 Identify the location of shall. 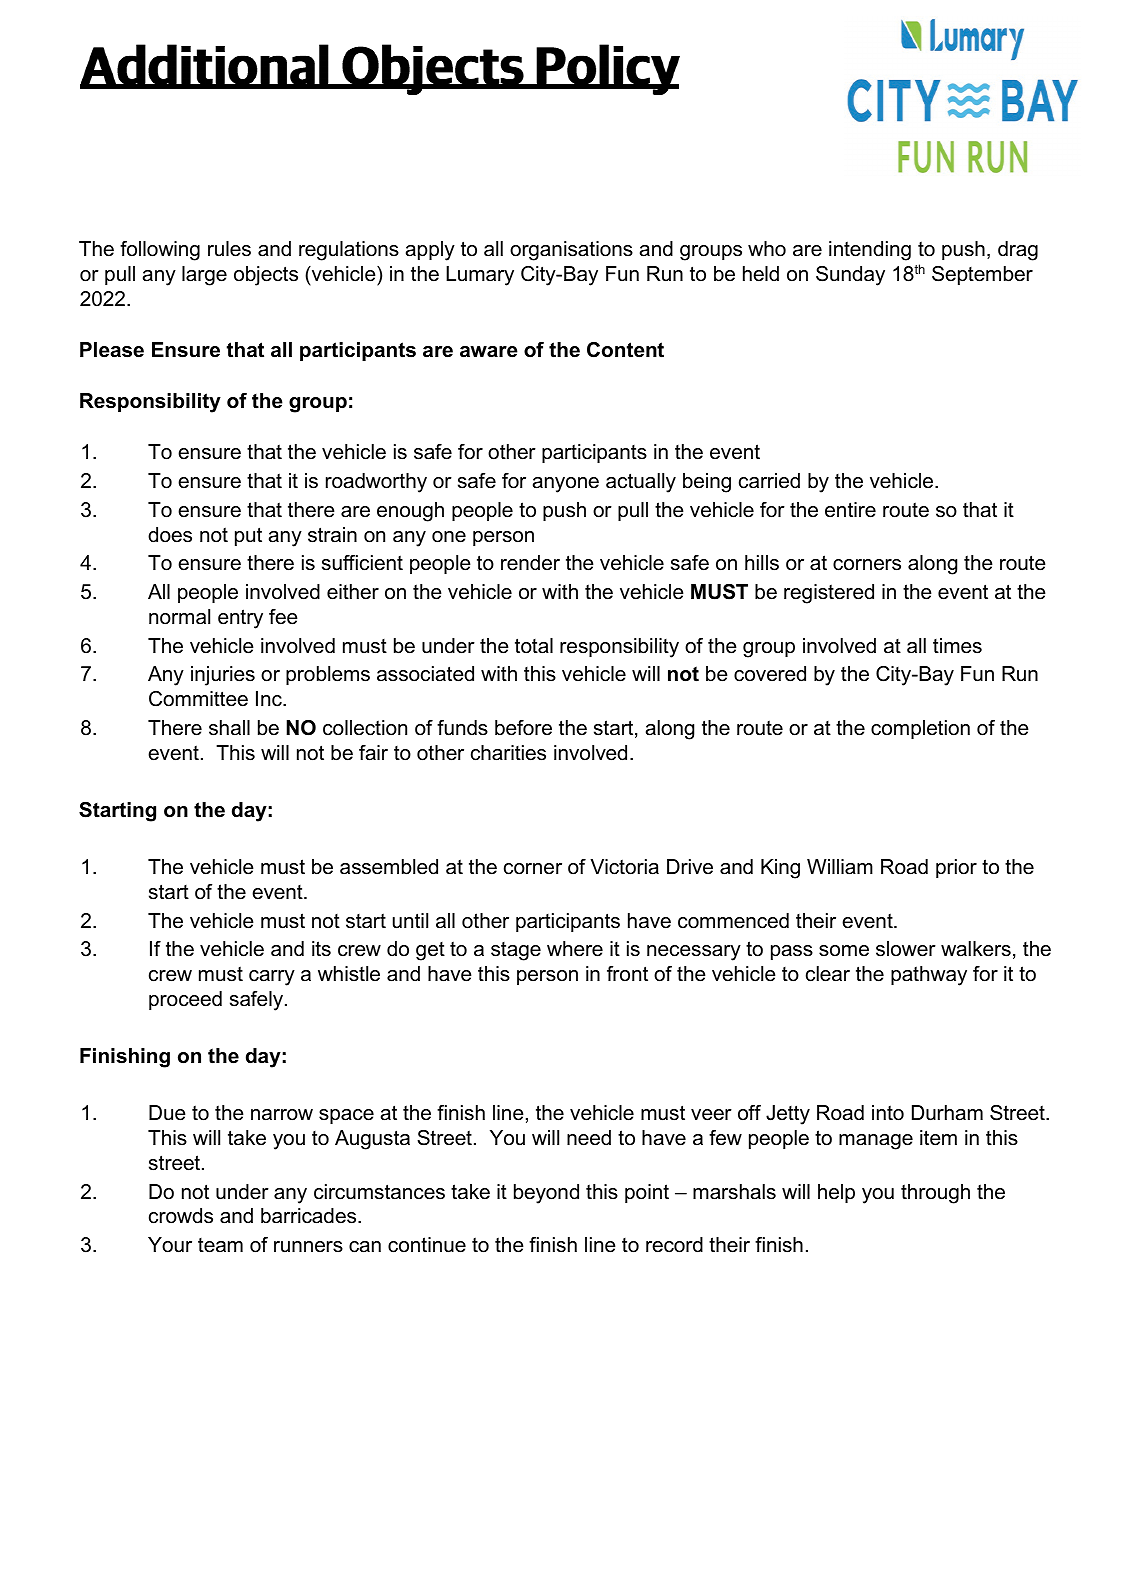
(229, 728).
